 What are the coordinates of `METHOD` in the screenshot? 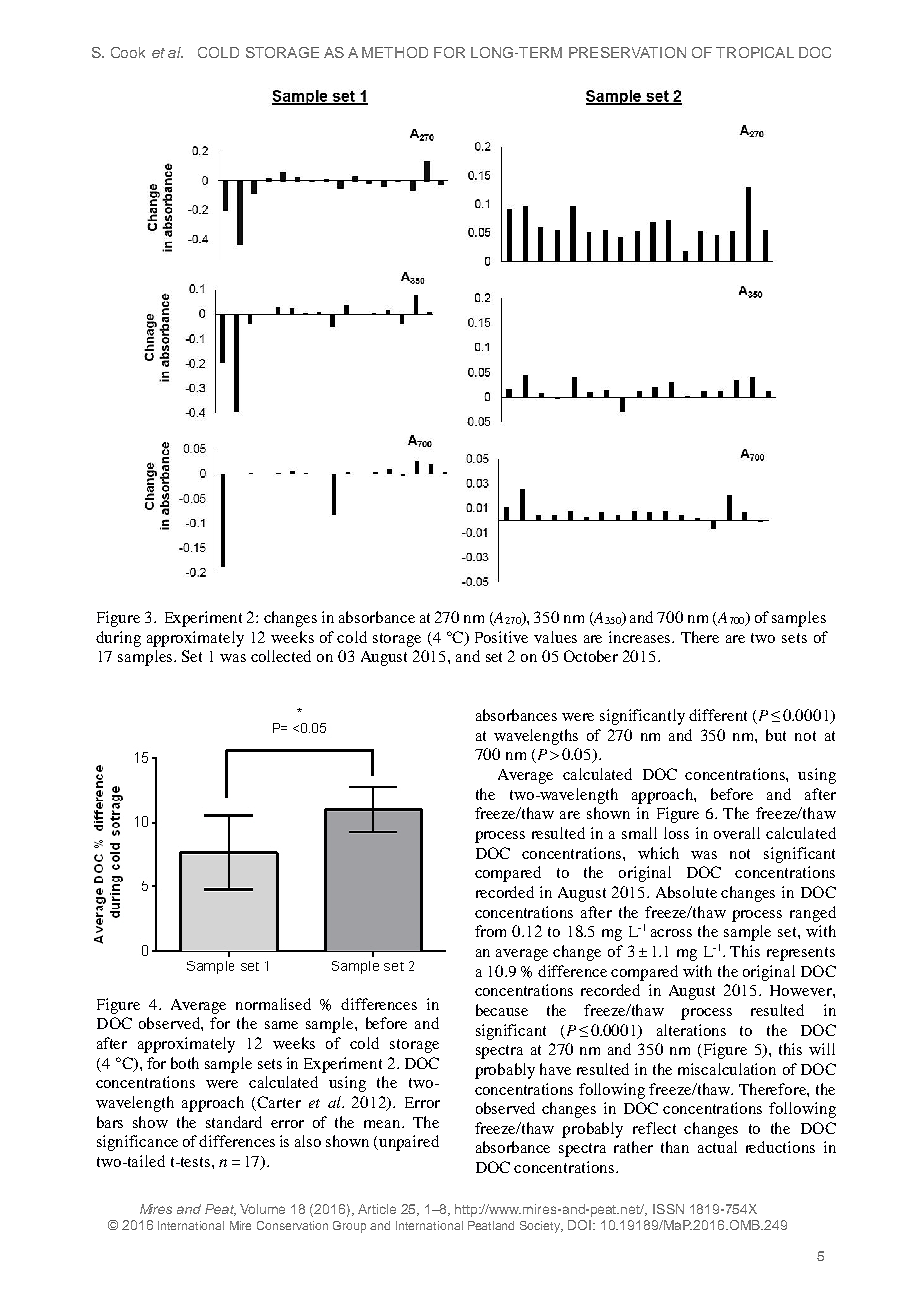 It's located at (395, 52).
